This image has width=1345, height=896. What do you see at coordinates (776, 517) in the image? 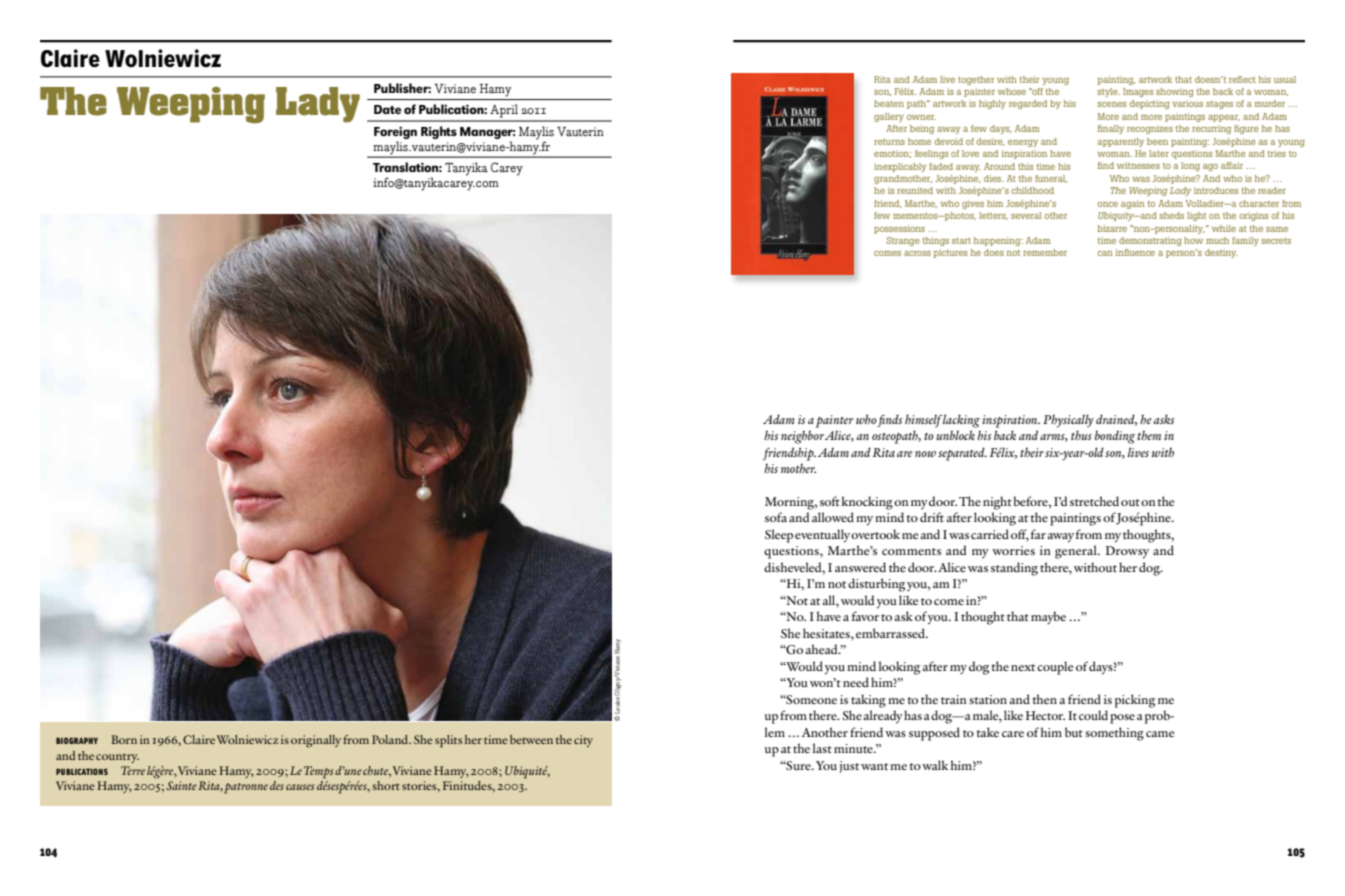
I see `sofa` at bounding box center [776, 517].
